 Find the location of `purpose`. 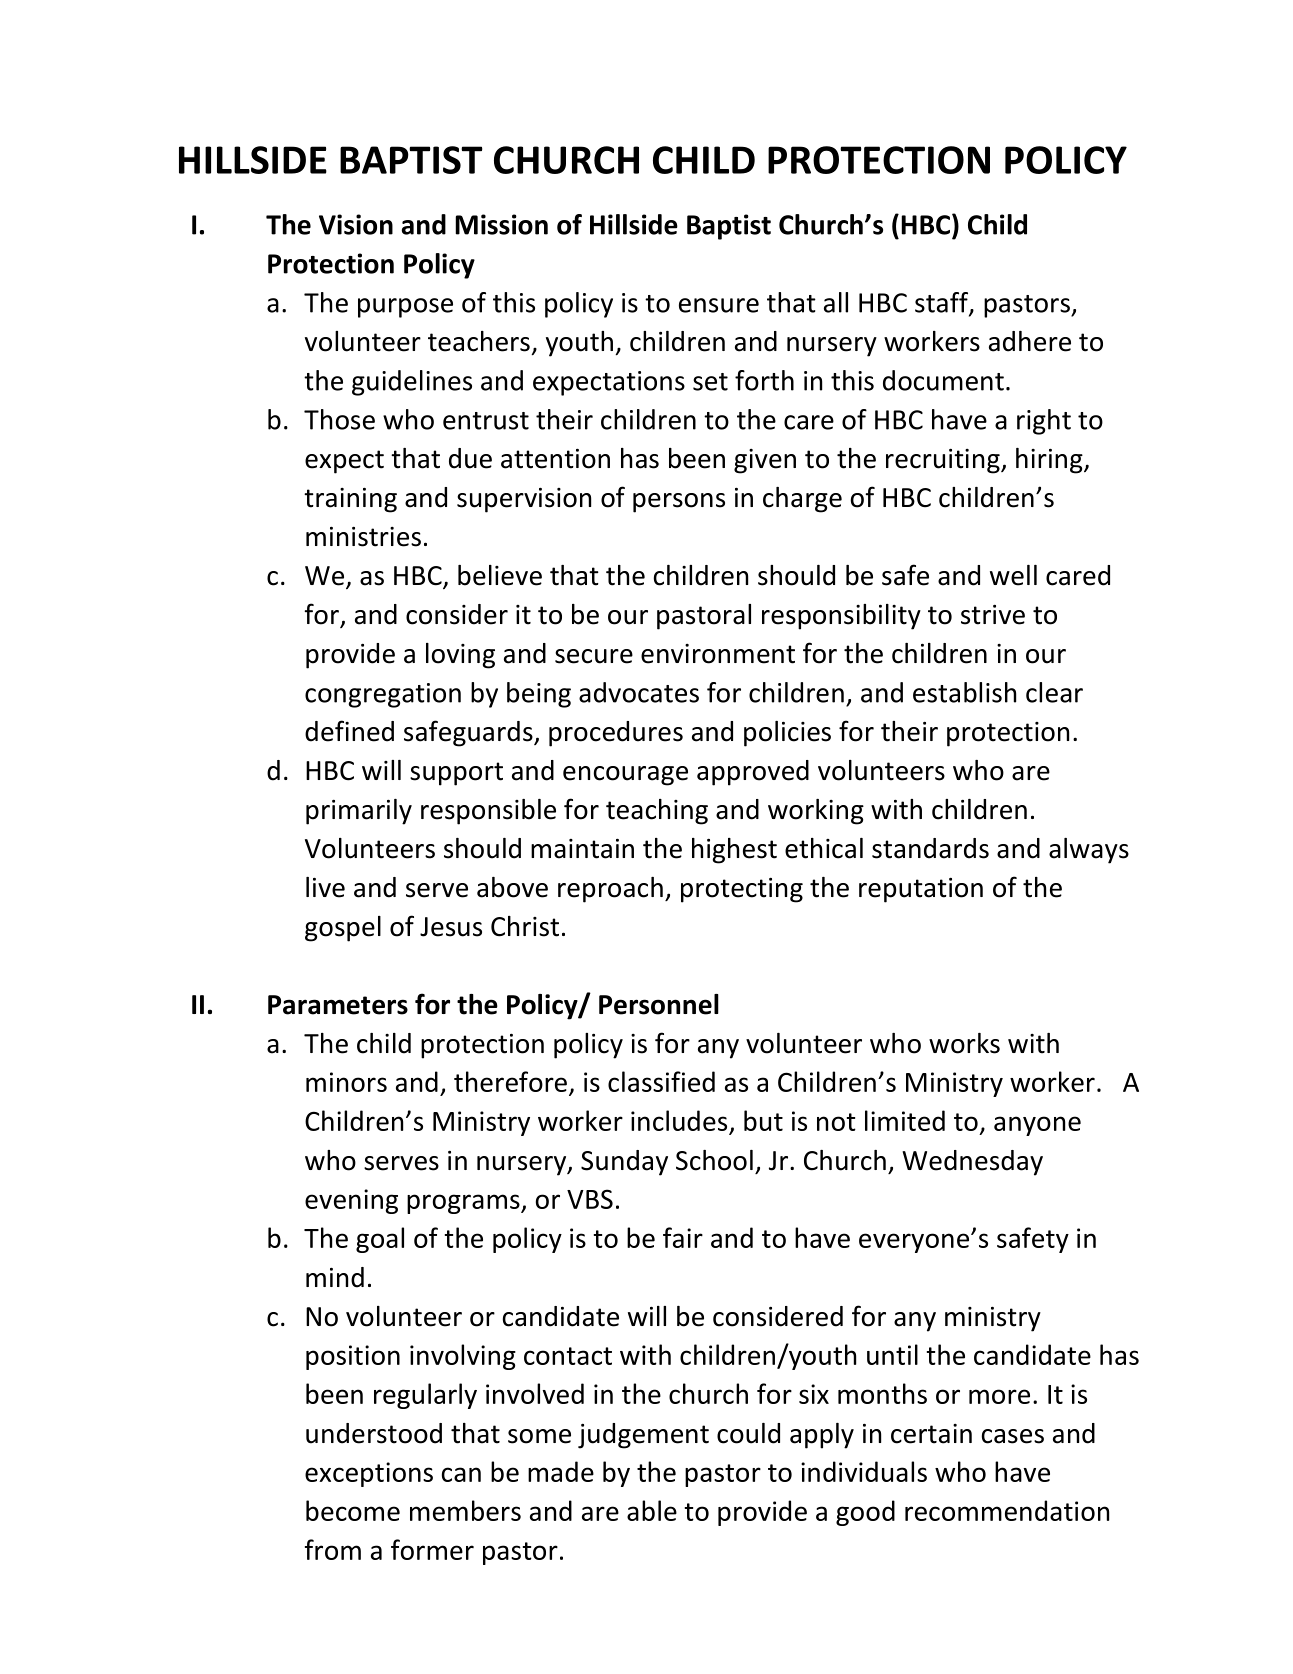

purpose is located at coordinates (405, 308).
